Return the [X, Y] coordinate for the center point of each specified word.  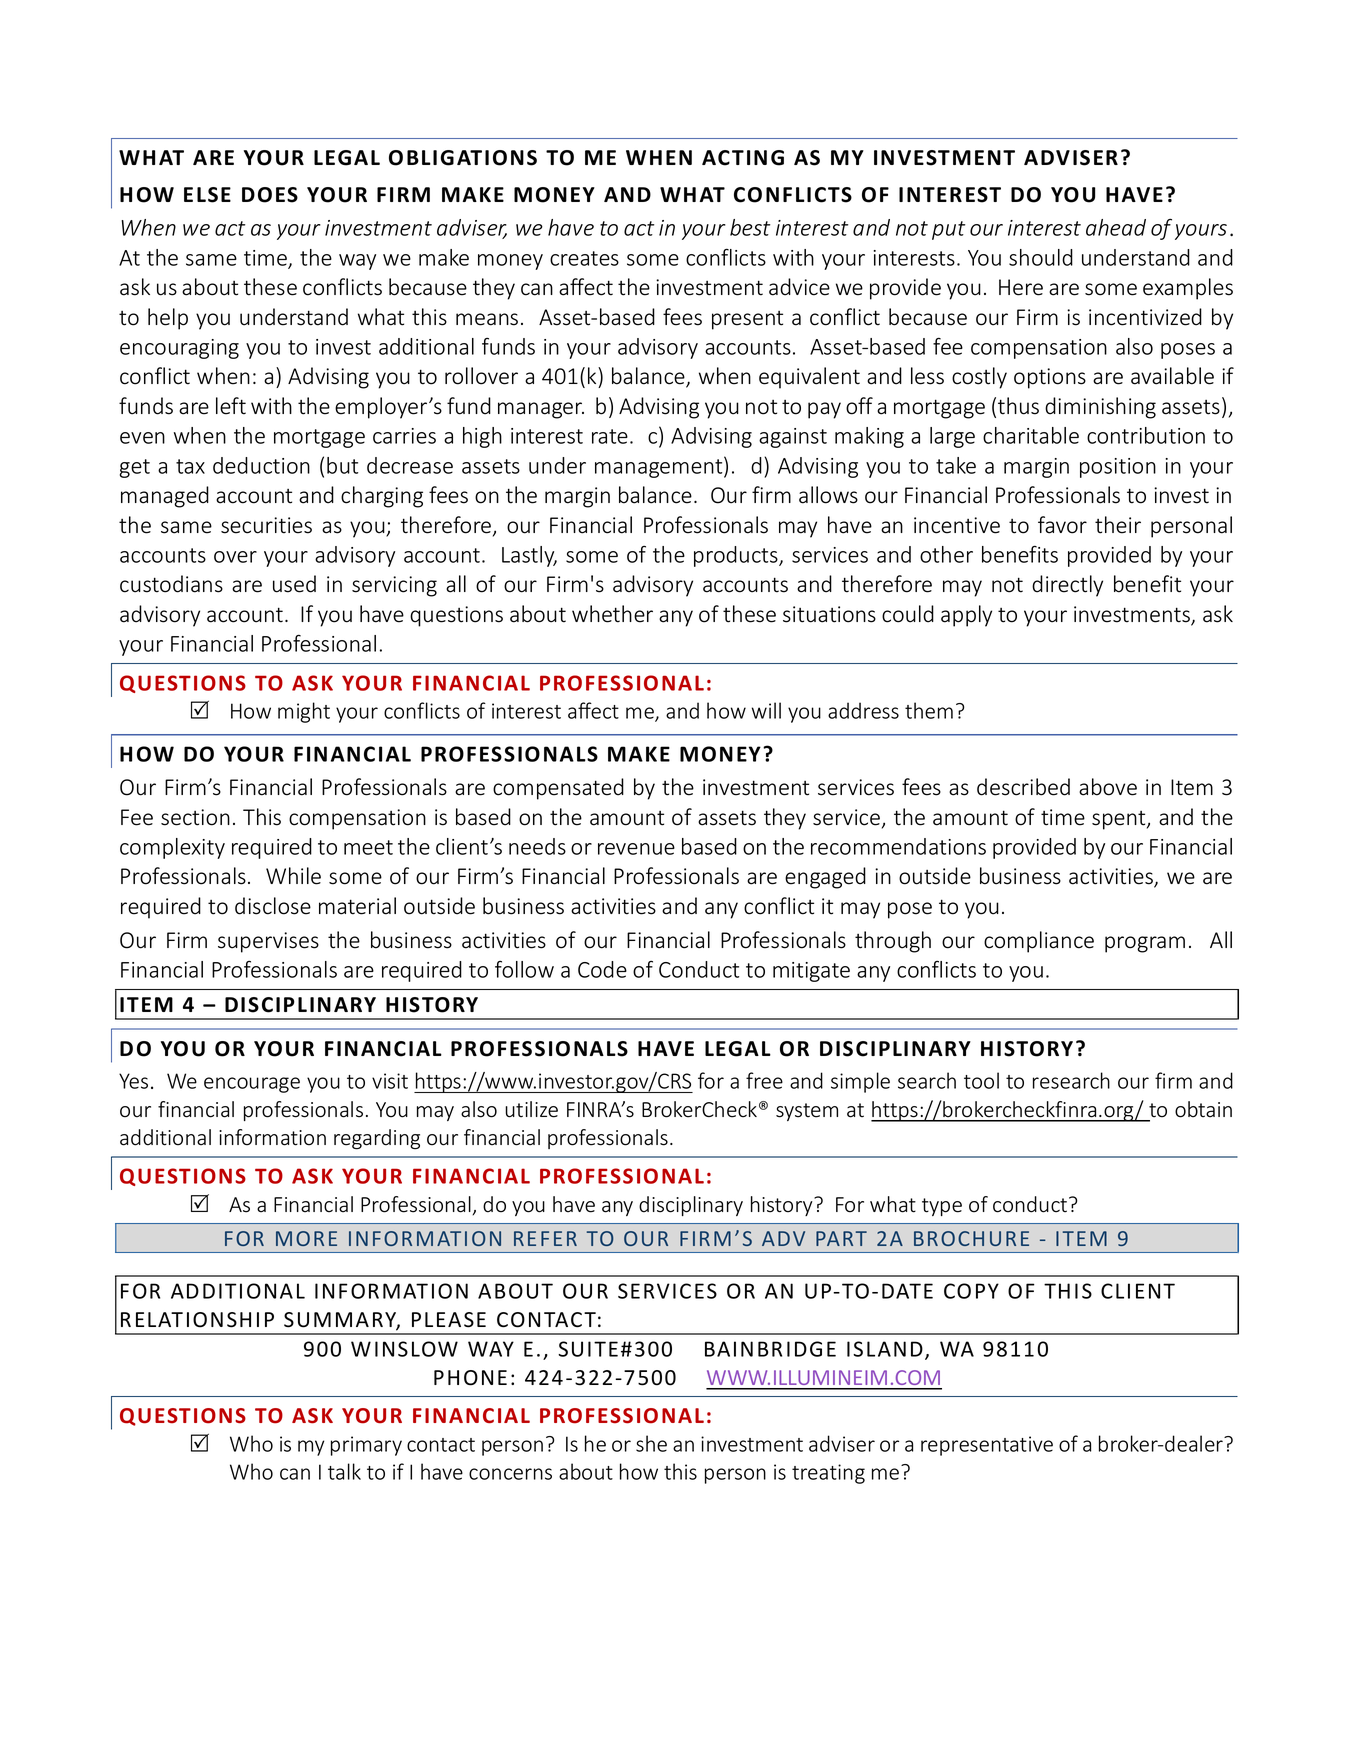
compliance [1039, 942]
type [942, 1207]
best [750, 227]
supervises [268, 942]
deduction [261, 465]
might [304, 712]
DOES [270, 195]
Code [602, 969]
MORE [306, 1238]
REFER [545, 1238]
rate [610, 436]
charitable [1031, 435]
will [766, 710]
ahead [1116, 227]
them [929, 710]
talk [344, 1471]
